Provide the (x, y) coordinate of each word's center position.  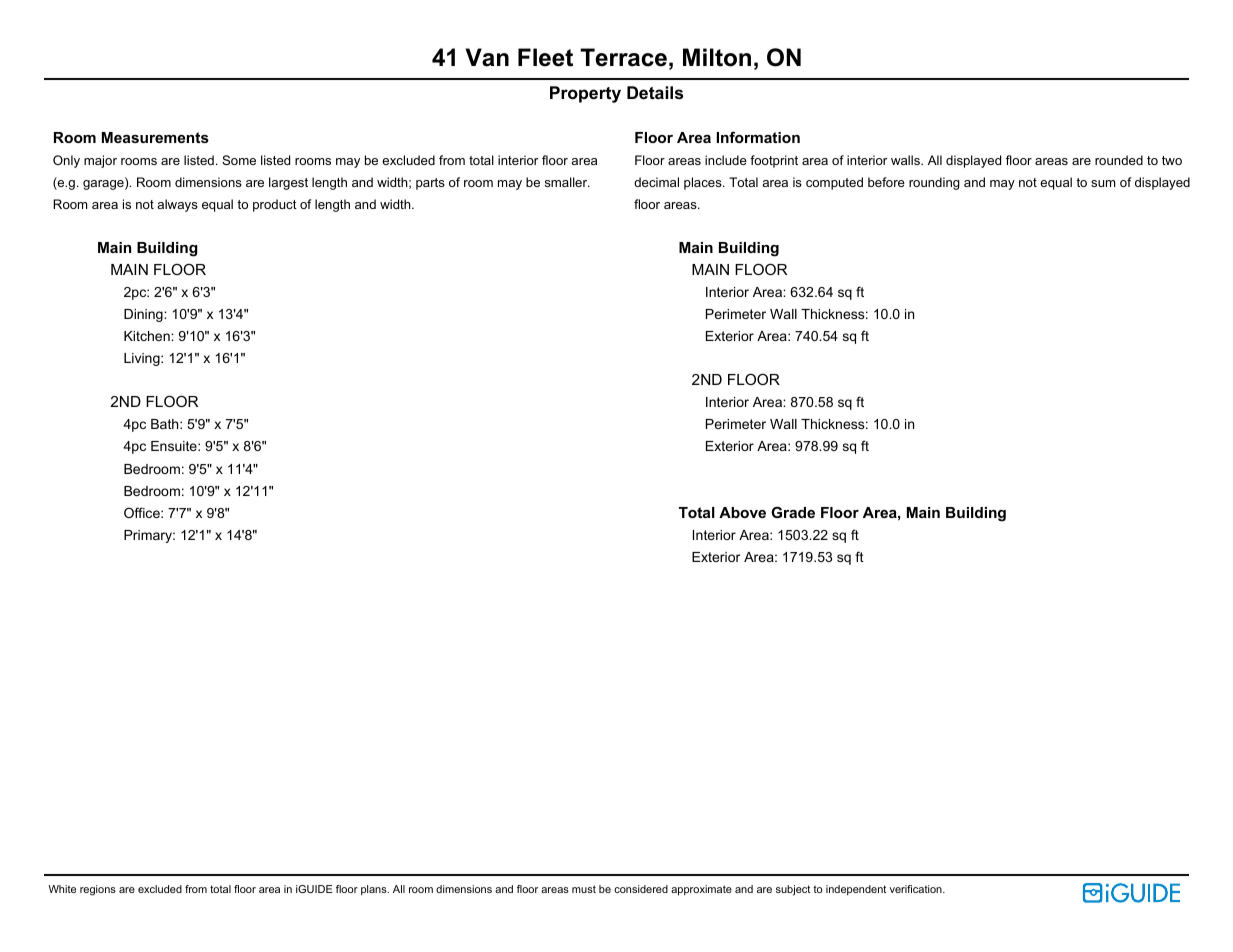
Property (585, 94)
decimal (656, 182)
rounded (1119, 160)
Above (742, 512)
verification (917, 889)
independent (856, 890)
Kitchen (148, 336)
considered (641, 889)
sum (1103, 183)
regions (98, 890)
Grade (793, 512)
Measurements (155, 137)
